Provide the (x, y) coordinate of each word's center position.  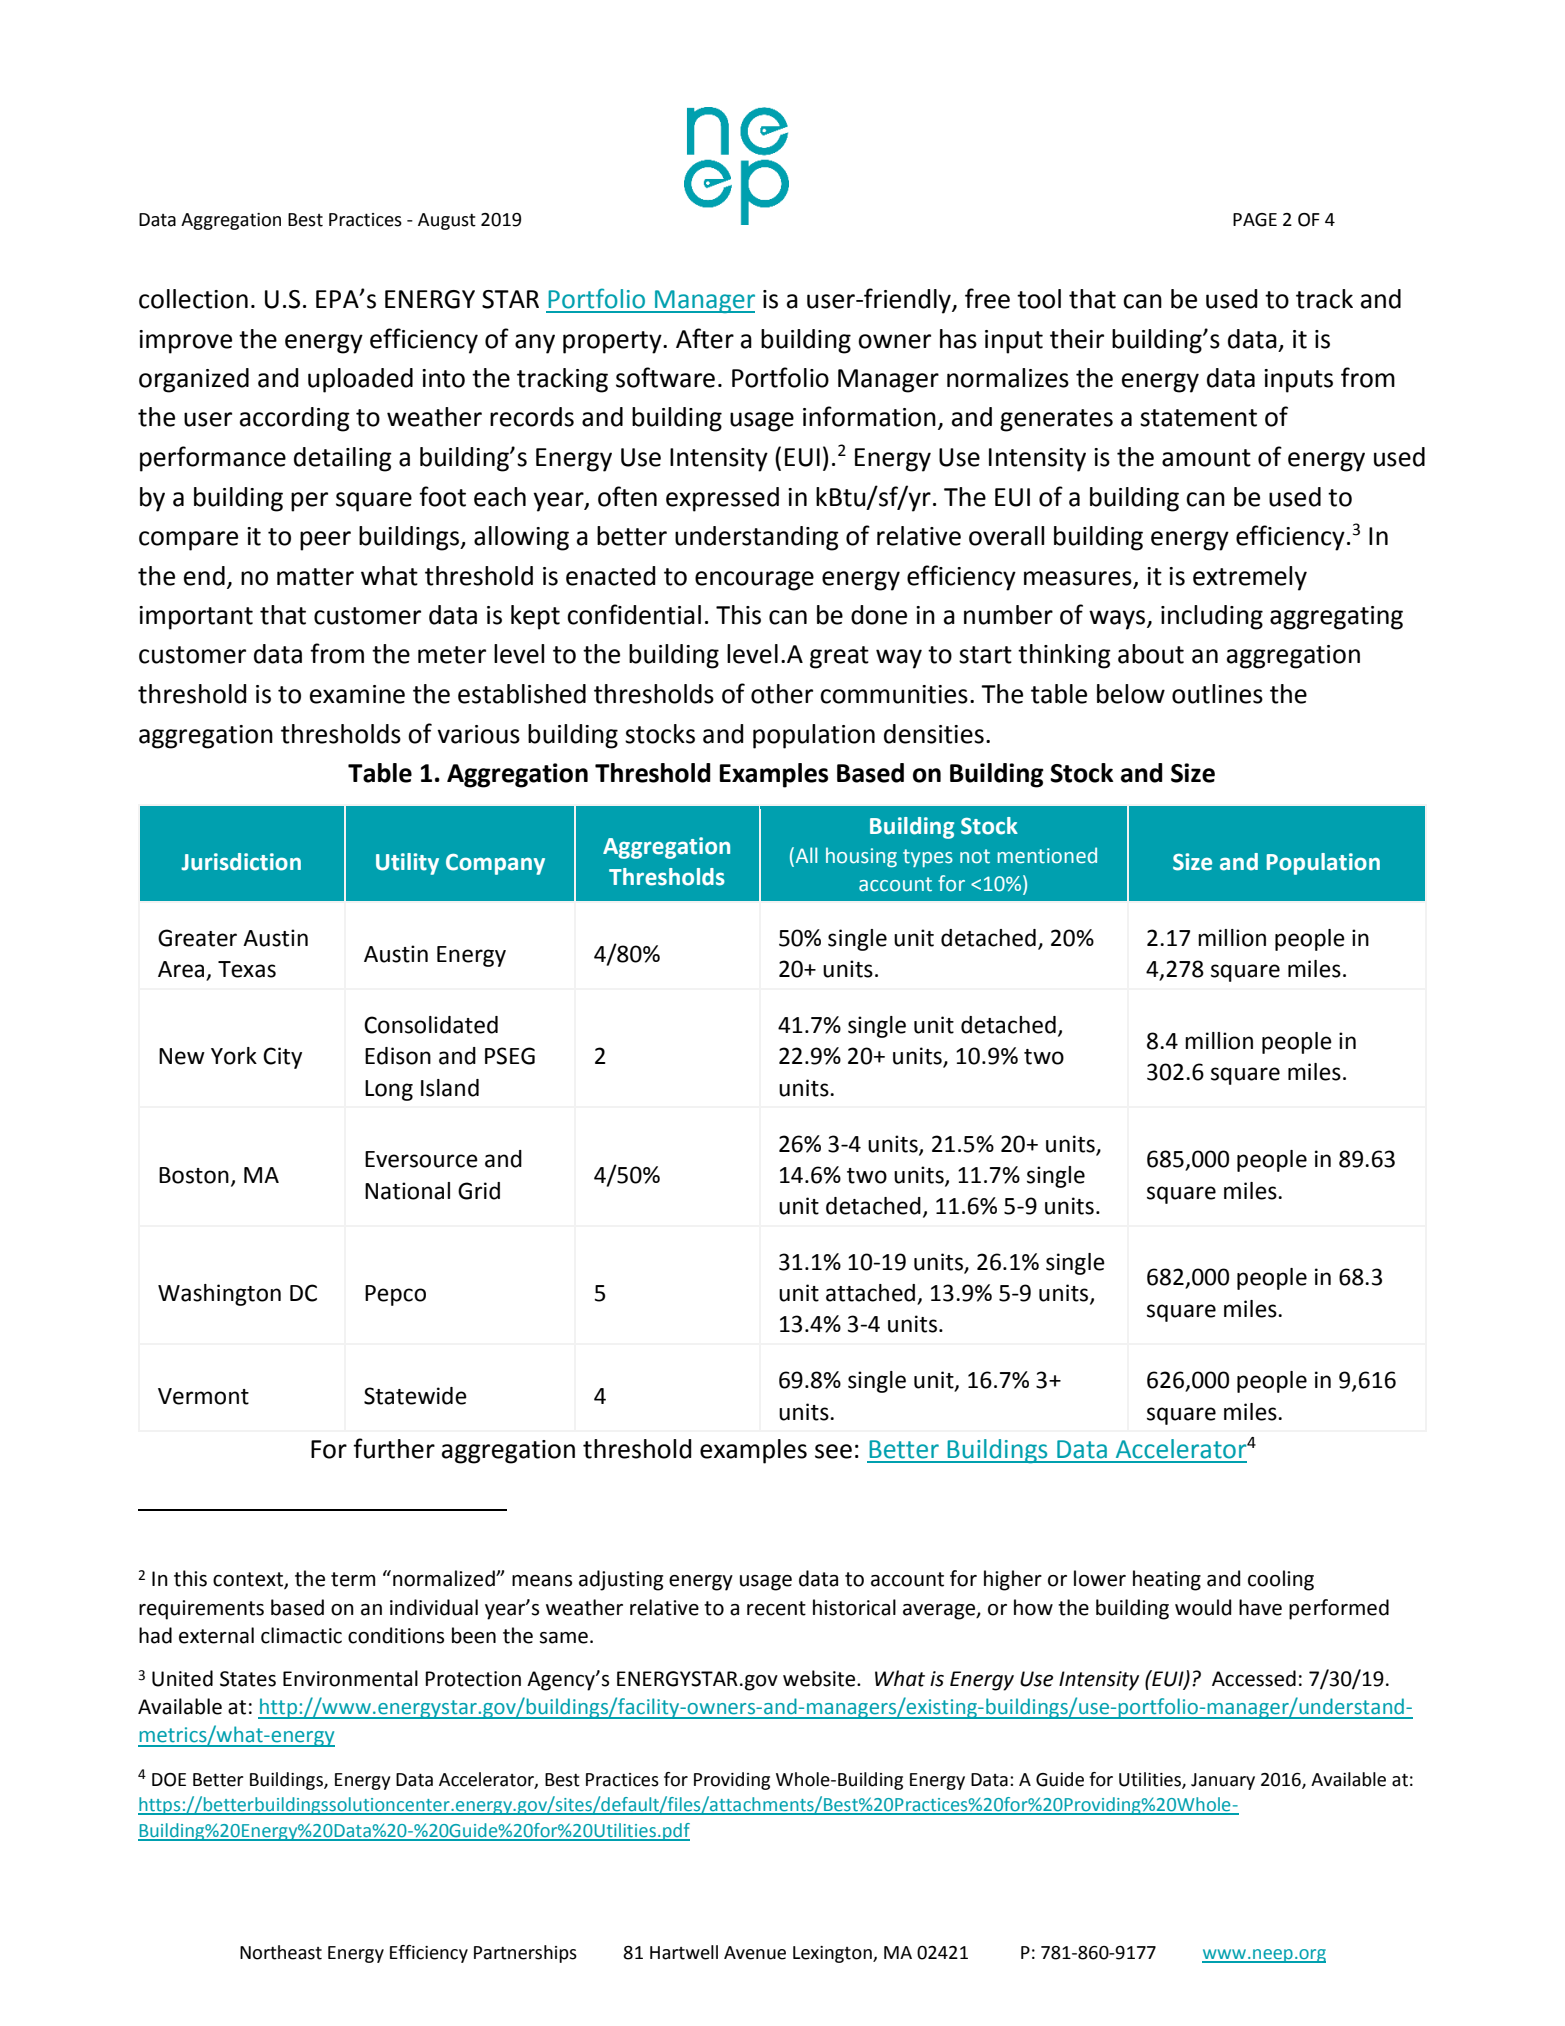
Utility (407, 864)
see (833, 1451)
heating (1167, 1580)
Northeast (281, 1952)
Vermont (203, 1396)
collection (193, 299)
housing (861, 857)
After (705, 338)
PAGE (1255, 220)
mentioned (1047, 855)
